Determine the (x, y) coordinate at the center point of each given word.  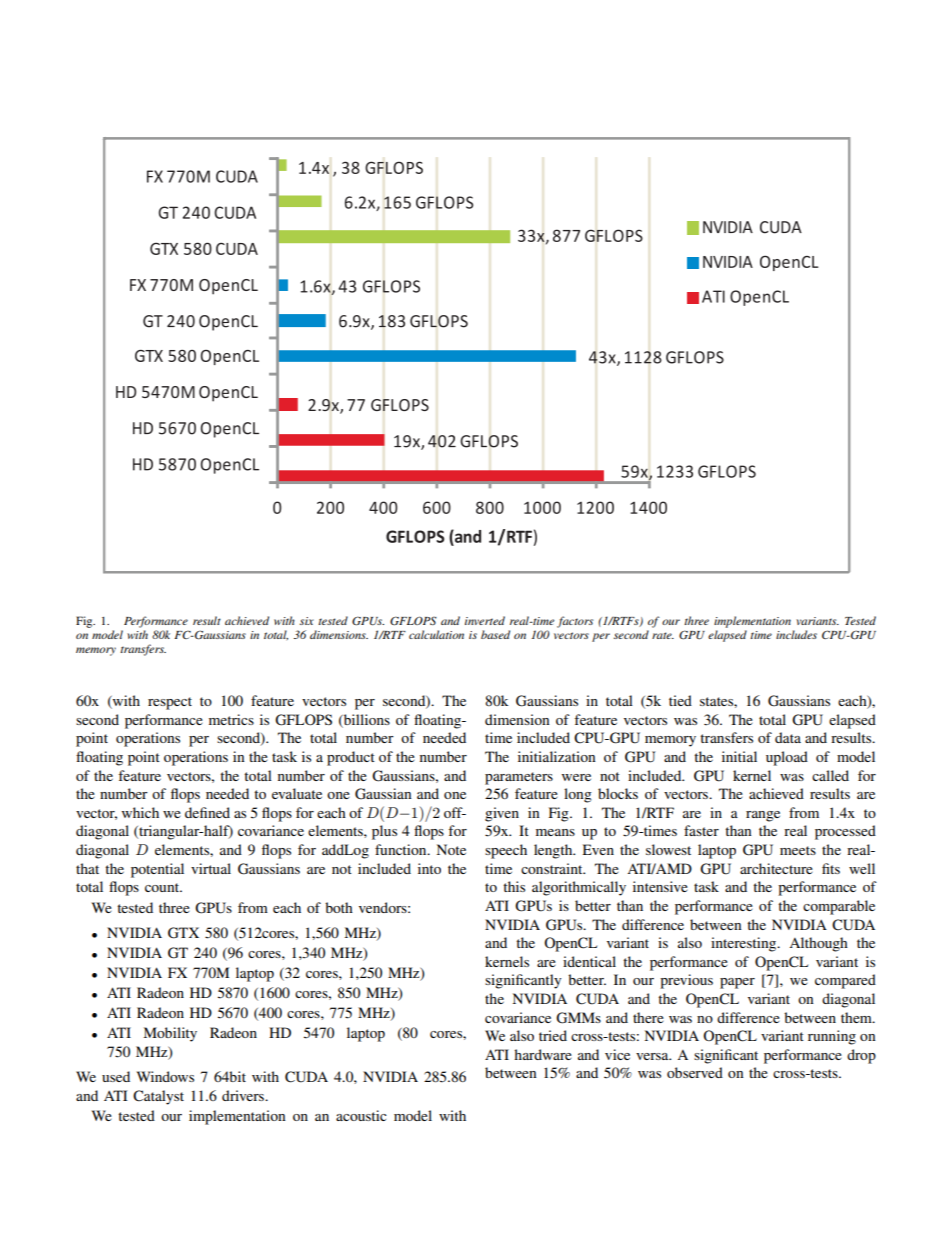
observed (695, 1072)
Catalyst (158, 1097)
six (307, 621)
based (495, 634)
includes (796, 634)
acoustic (361, 1115)
